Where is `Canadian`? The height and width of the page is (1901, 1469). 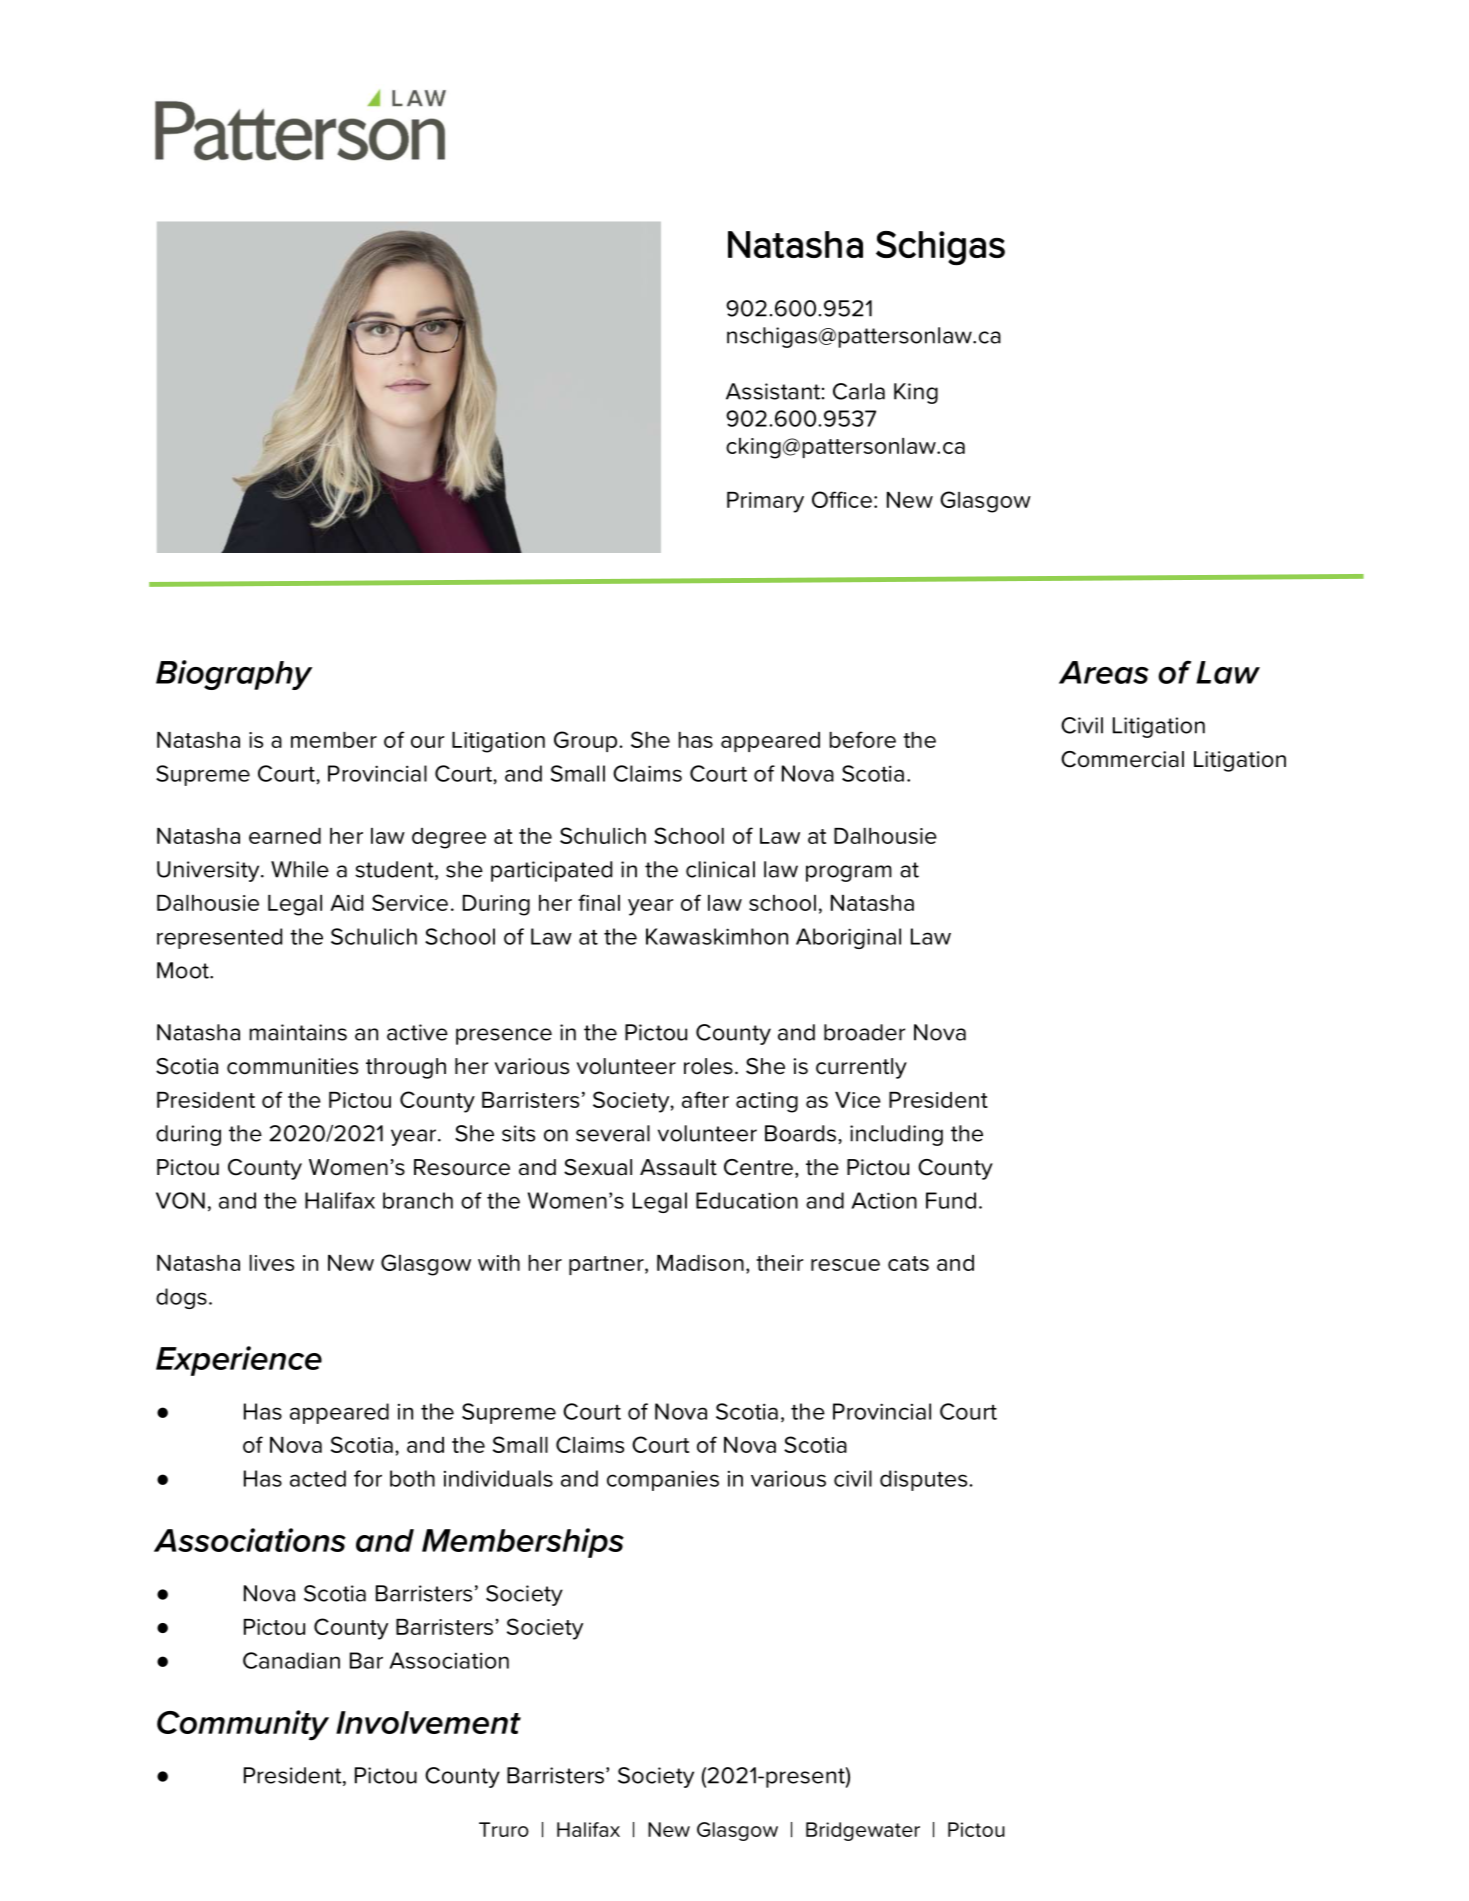
Canadian is located at coordinates (291, 1660).
